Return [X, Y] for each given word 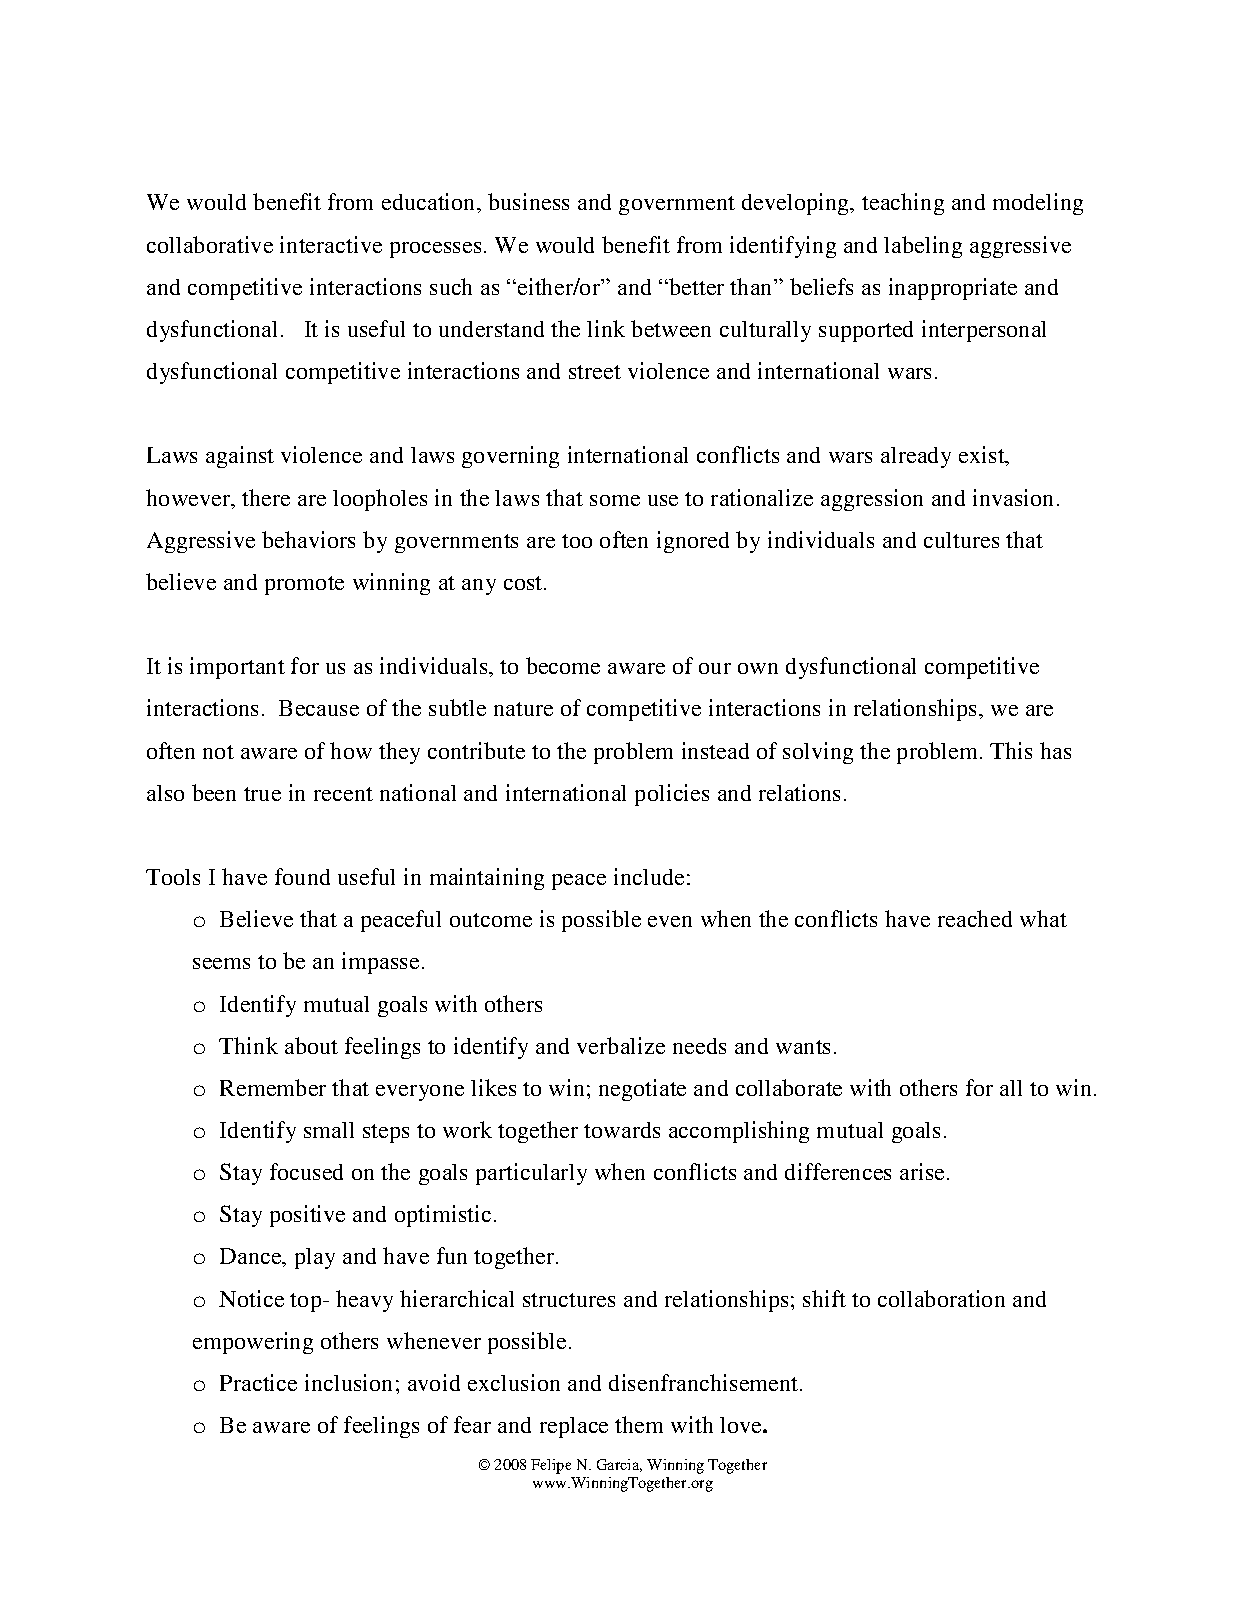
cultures [961, 540]
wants [803, 1047]
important [237, 668]
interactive [331, 244]
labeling [923, 247]
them [639, 1424]
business [528, 201]
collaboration [941, 1298]
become [563, 665]
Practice [258, 1382]
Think [248, 1045]
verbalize [621, 1045]
